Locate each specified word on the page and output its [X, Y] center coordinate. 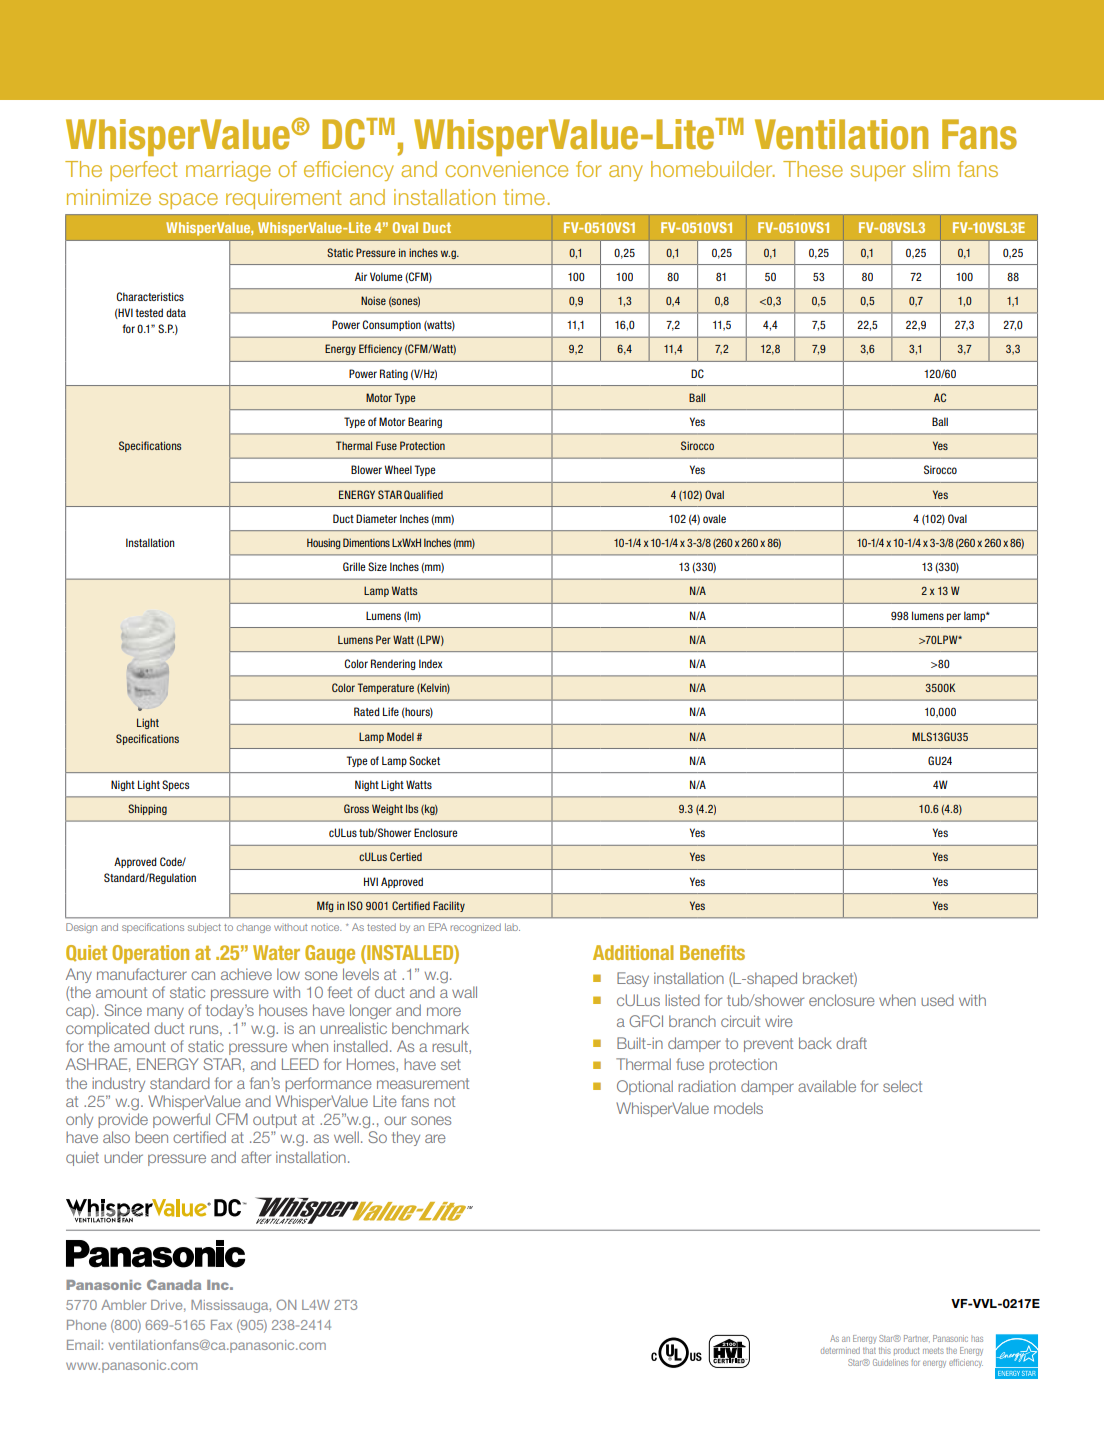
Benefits [712, 952]
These [813, 169]
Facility [449, 906]
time [524, 197]
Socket [424, 760]
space [188, 201]
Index [431, 663]
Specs [175, 785]
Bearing [425, 422]
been [151, 1137]
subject [204, 928]
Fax [221, 1325]
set [451, 1064]
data [176, 312]
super [878, 173]
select [902, 1086]
